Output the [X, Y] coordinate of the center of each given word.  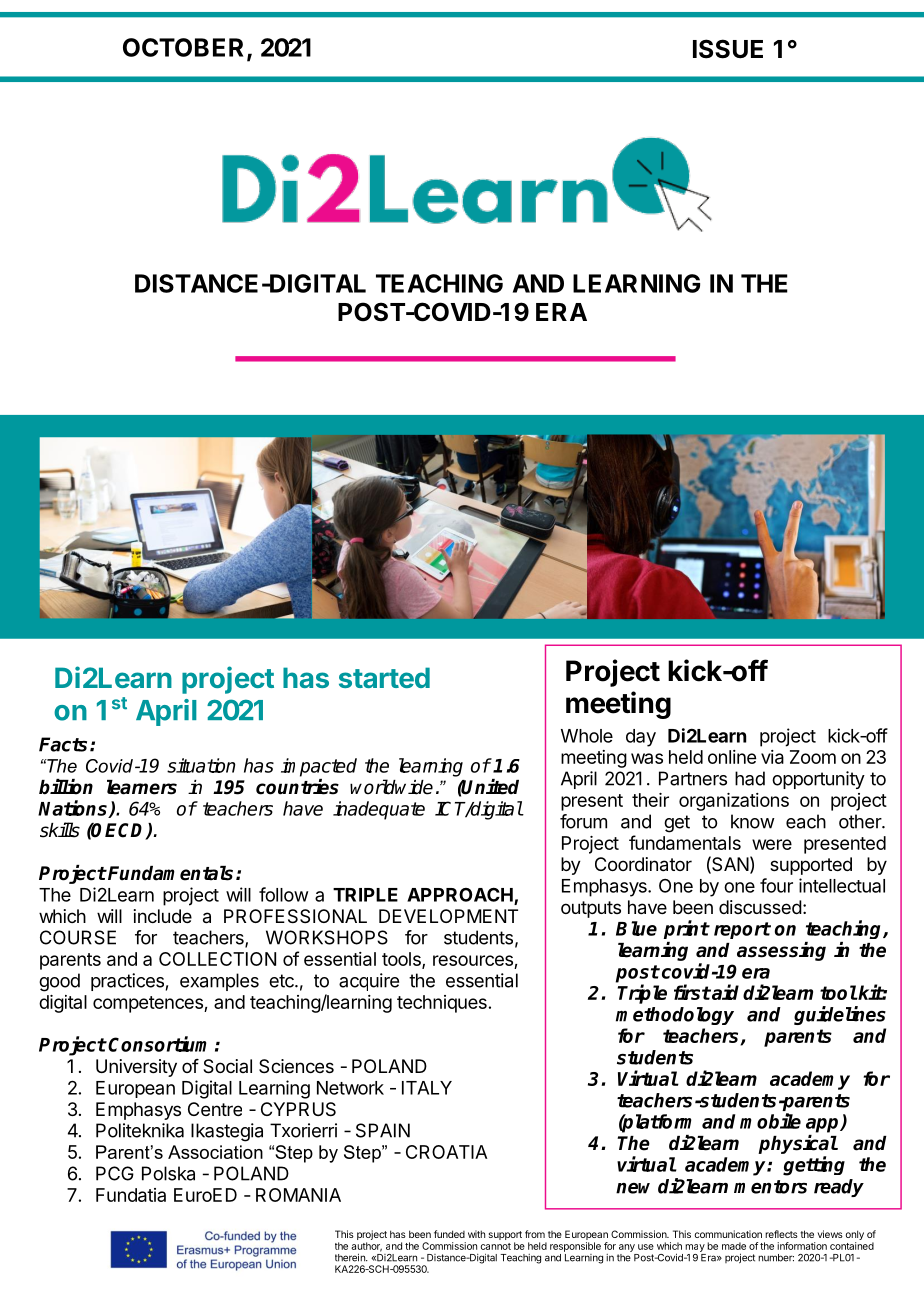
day [641, 738]
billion [66, 787]
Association [215, 1152]
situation [201, 765]
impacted [319, 767]
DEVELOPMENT [448, 916]
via [772, 757]
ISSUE [728, 49]
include [163, 916]
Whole [587, 736]
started [384, 677]
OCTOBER [183, 47]
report [742, 930]
